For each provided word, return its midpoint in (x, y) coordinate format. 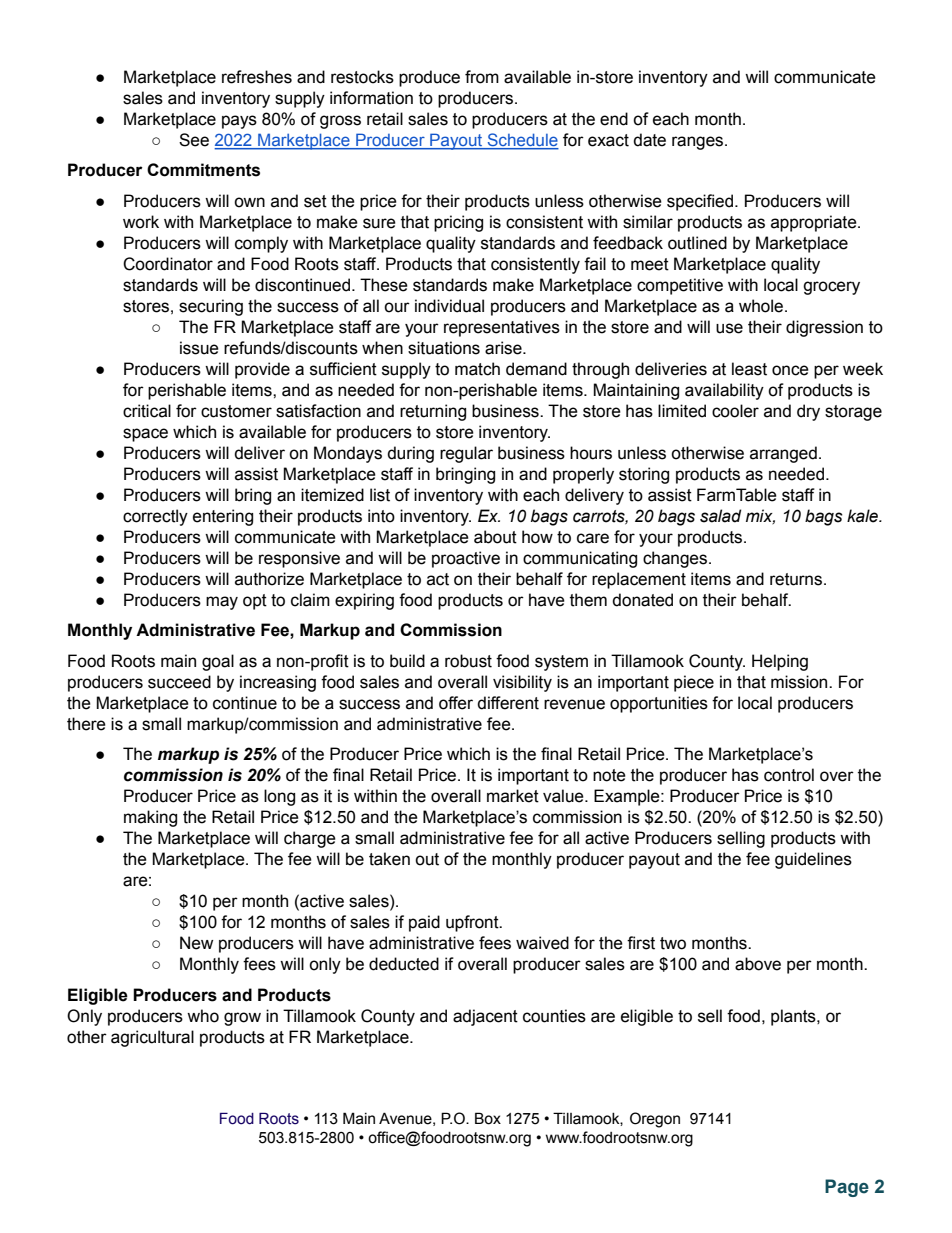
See (194, 140)
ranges (699, 143)
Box (488, 1118)
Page (847, 1188)
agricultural (152, 1038)
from (482, 77)
